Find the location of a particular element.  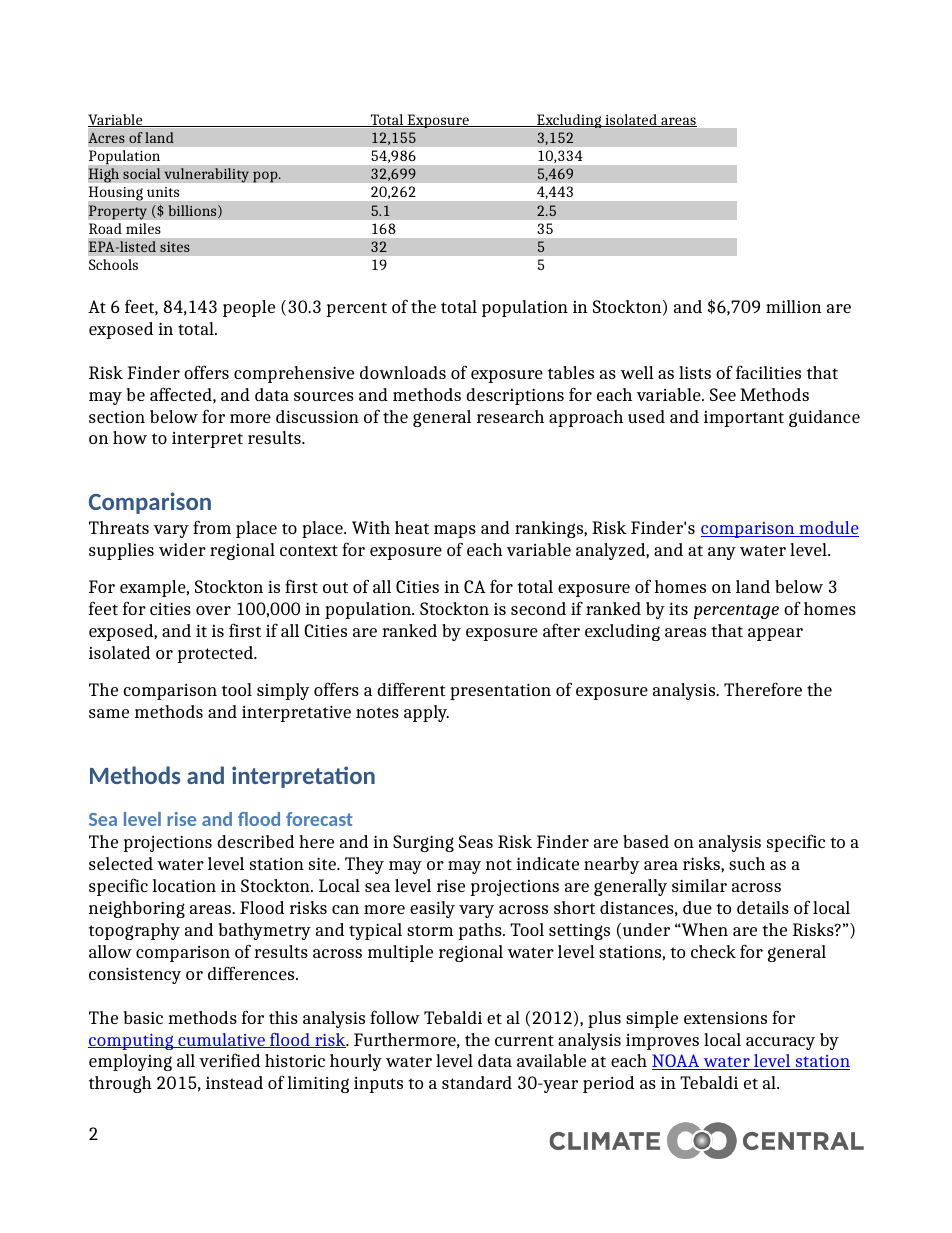

important is located at coordinates (744, 419).
